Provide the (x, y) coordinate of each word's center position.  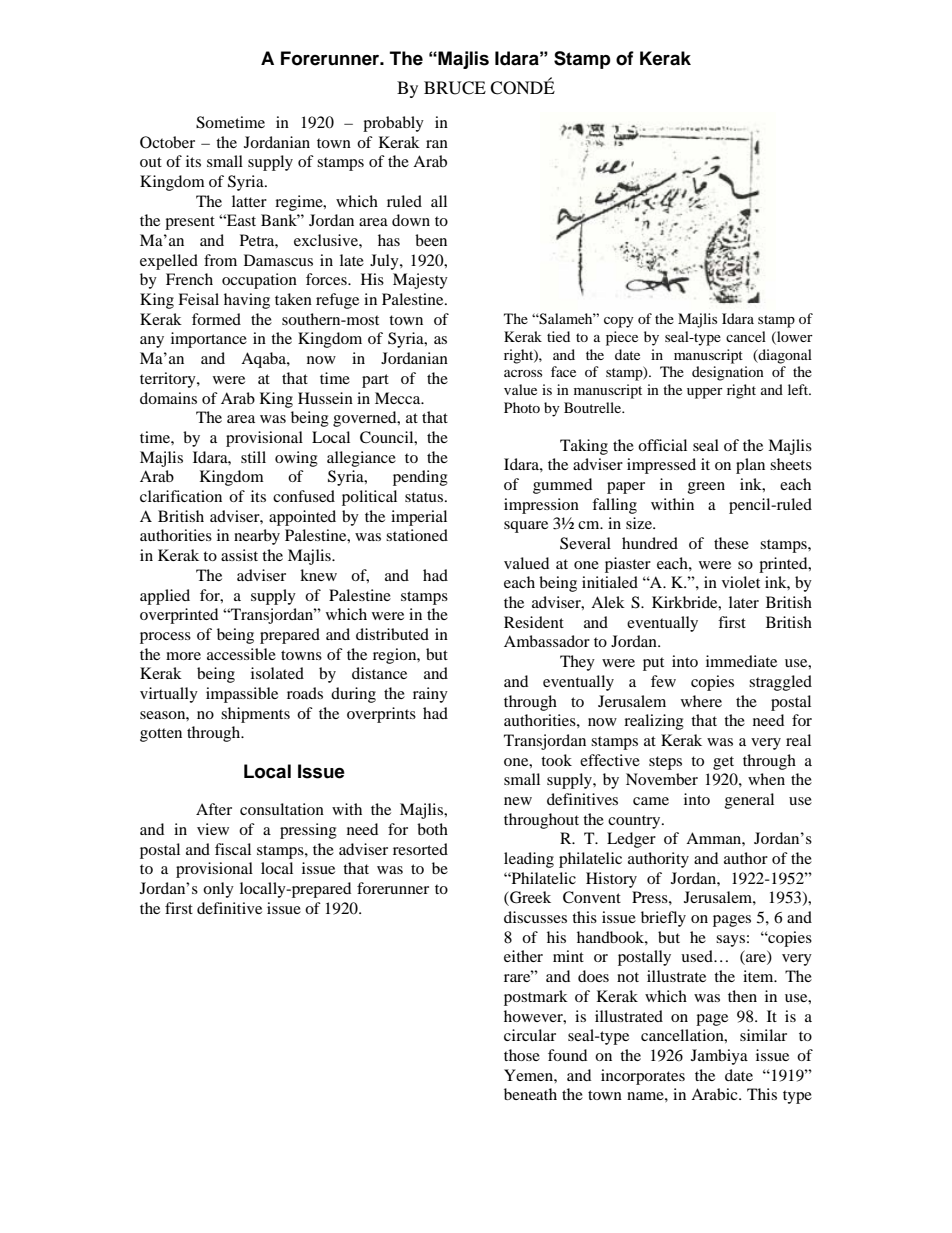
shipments (255, 715)
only (218, 890)
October (167, 142)
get (723, 763)
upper (705, 393)
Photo (522, 407)
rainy (430, 695)
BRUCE (455, 88)
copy (619, 322)
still (253, 457)
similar (763, 1035)
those (522, 1055)
